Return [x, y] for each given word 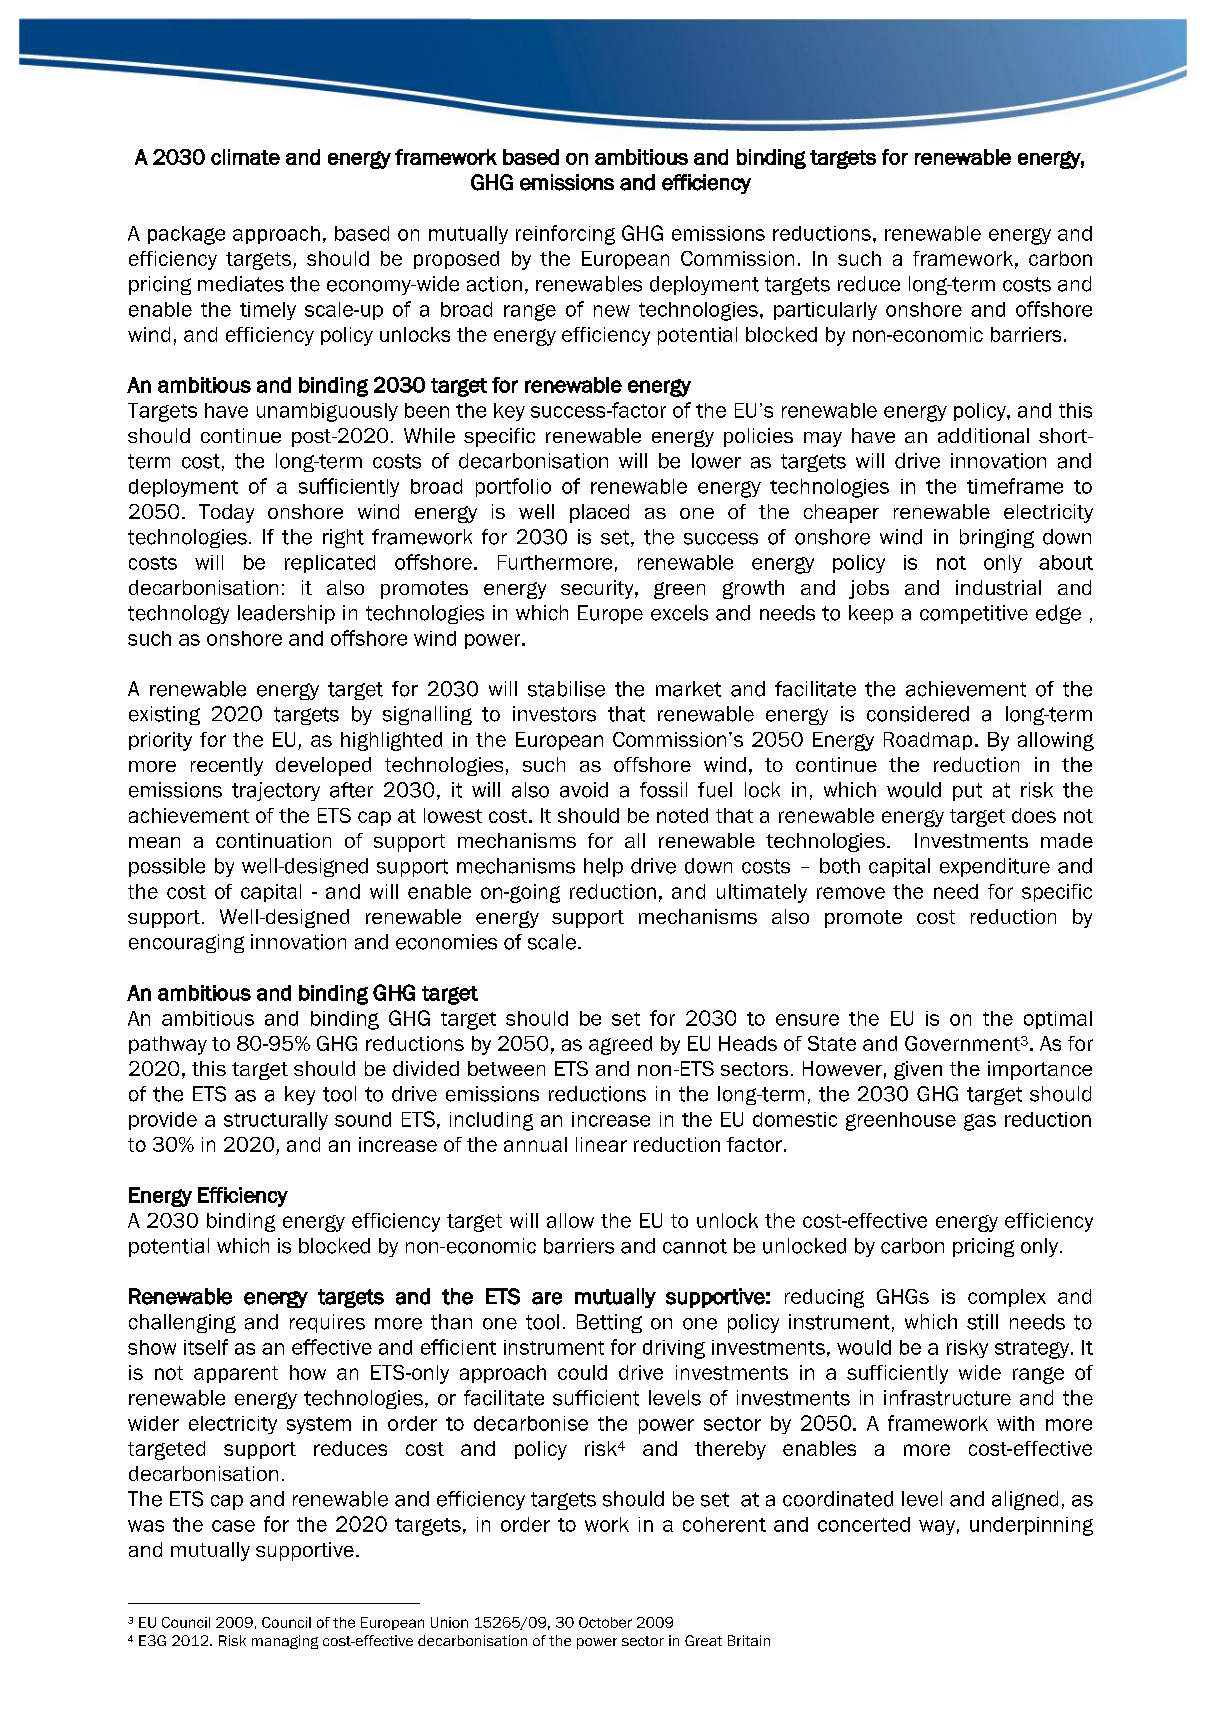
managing [285, 1642]
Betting [609, 1323]
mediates [241, 284]
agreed [620, 1045]
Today [226, 513]
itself [206, 1347]
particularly [825, 311]
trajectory [276, 791]
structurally [276, 1121]
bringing [997, 538]
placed [599, 513]
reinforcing [565, 235]
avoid [584, 790]
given [918, 1070]
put [967, 792]
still [982, 1322]
